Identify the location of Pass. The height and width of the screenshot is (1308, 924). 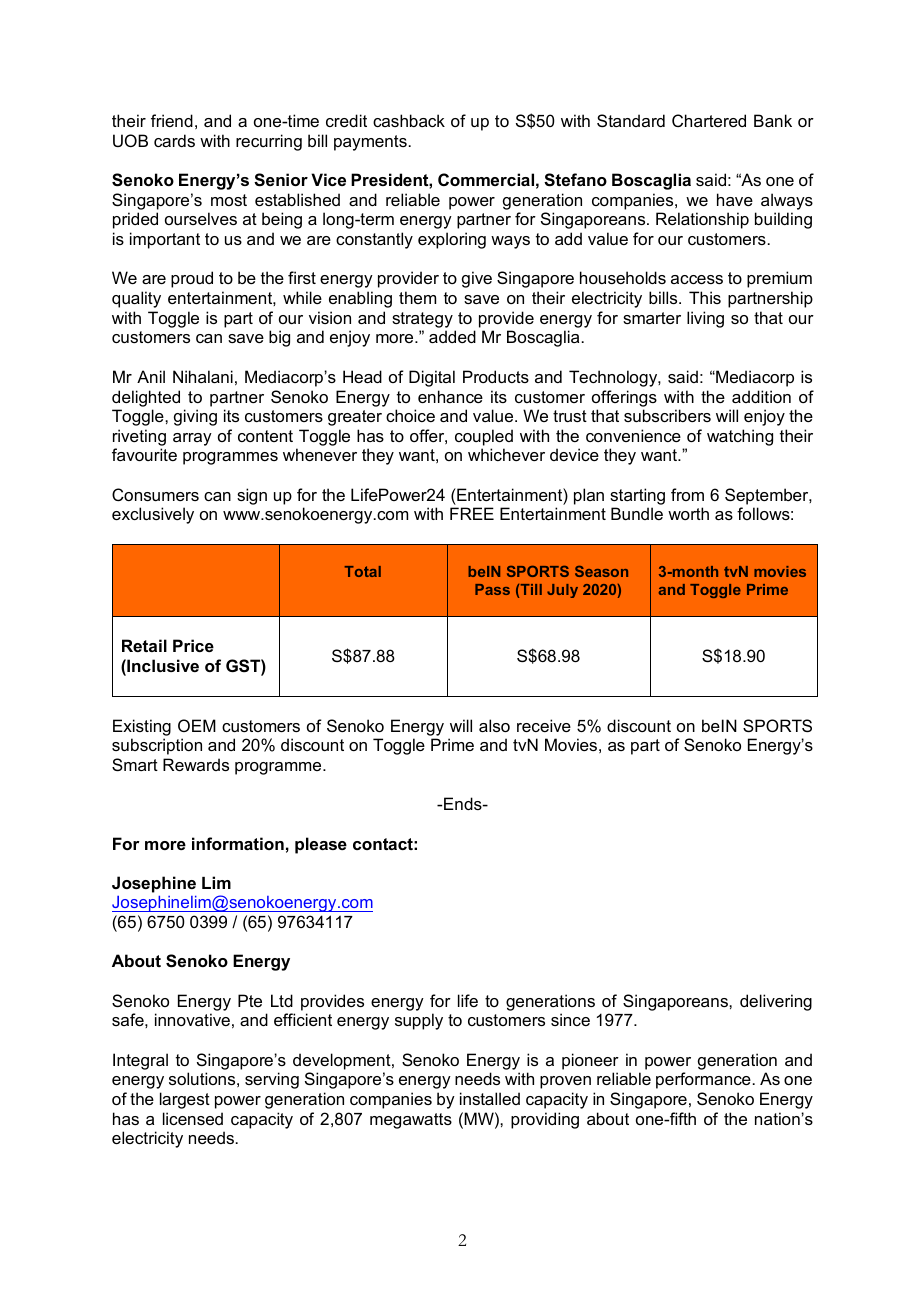
(492, 589).
